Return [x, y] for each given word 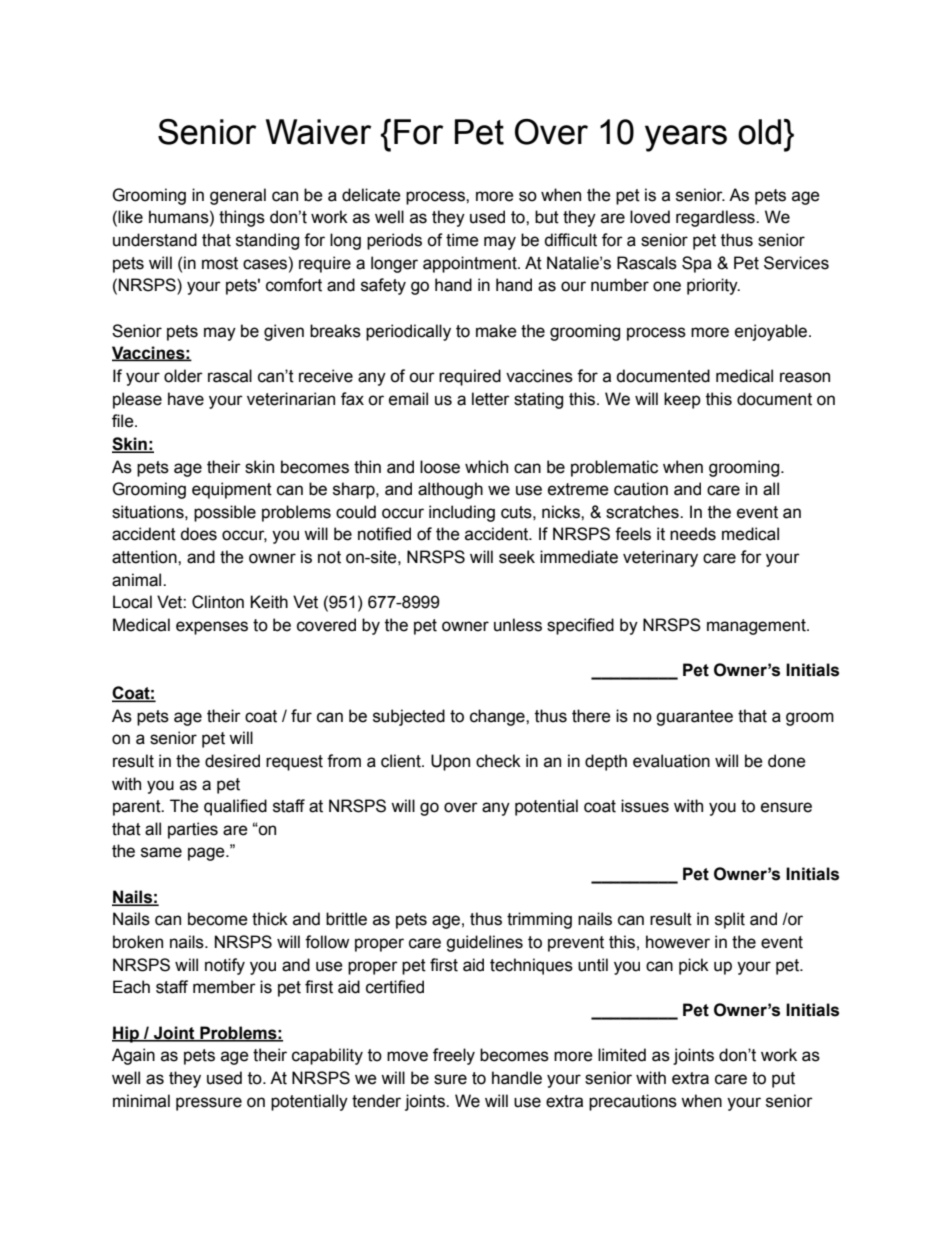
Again [133, 1056]
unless [518, 625]
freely [454, 1056]
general [238, 196]
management [757, 627]
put [783, 1080]
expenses [212, 628]
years [686, 138]
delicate [371, 195]
